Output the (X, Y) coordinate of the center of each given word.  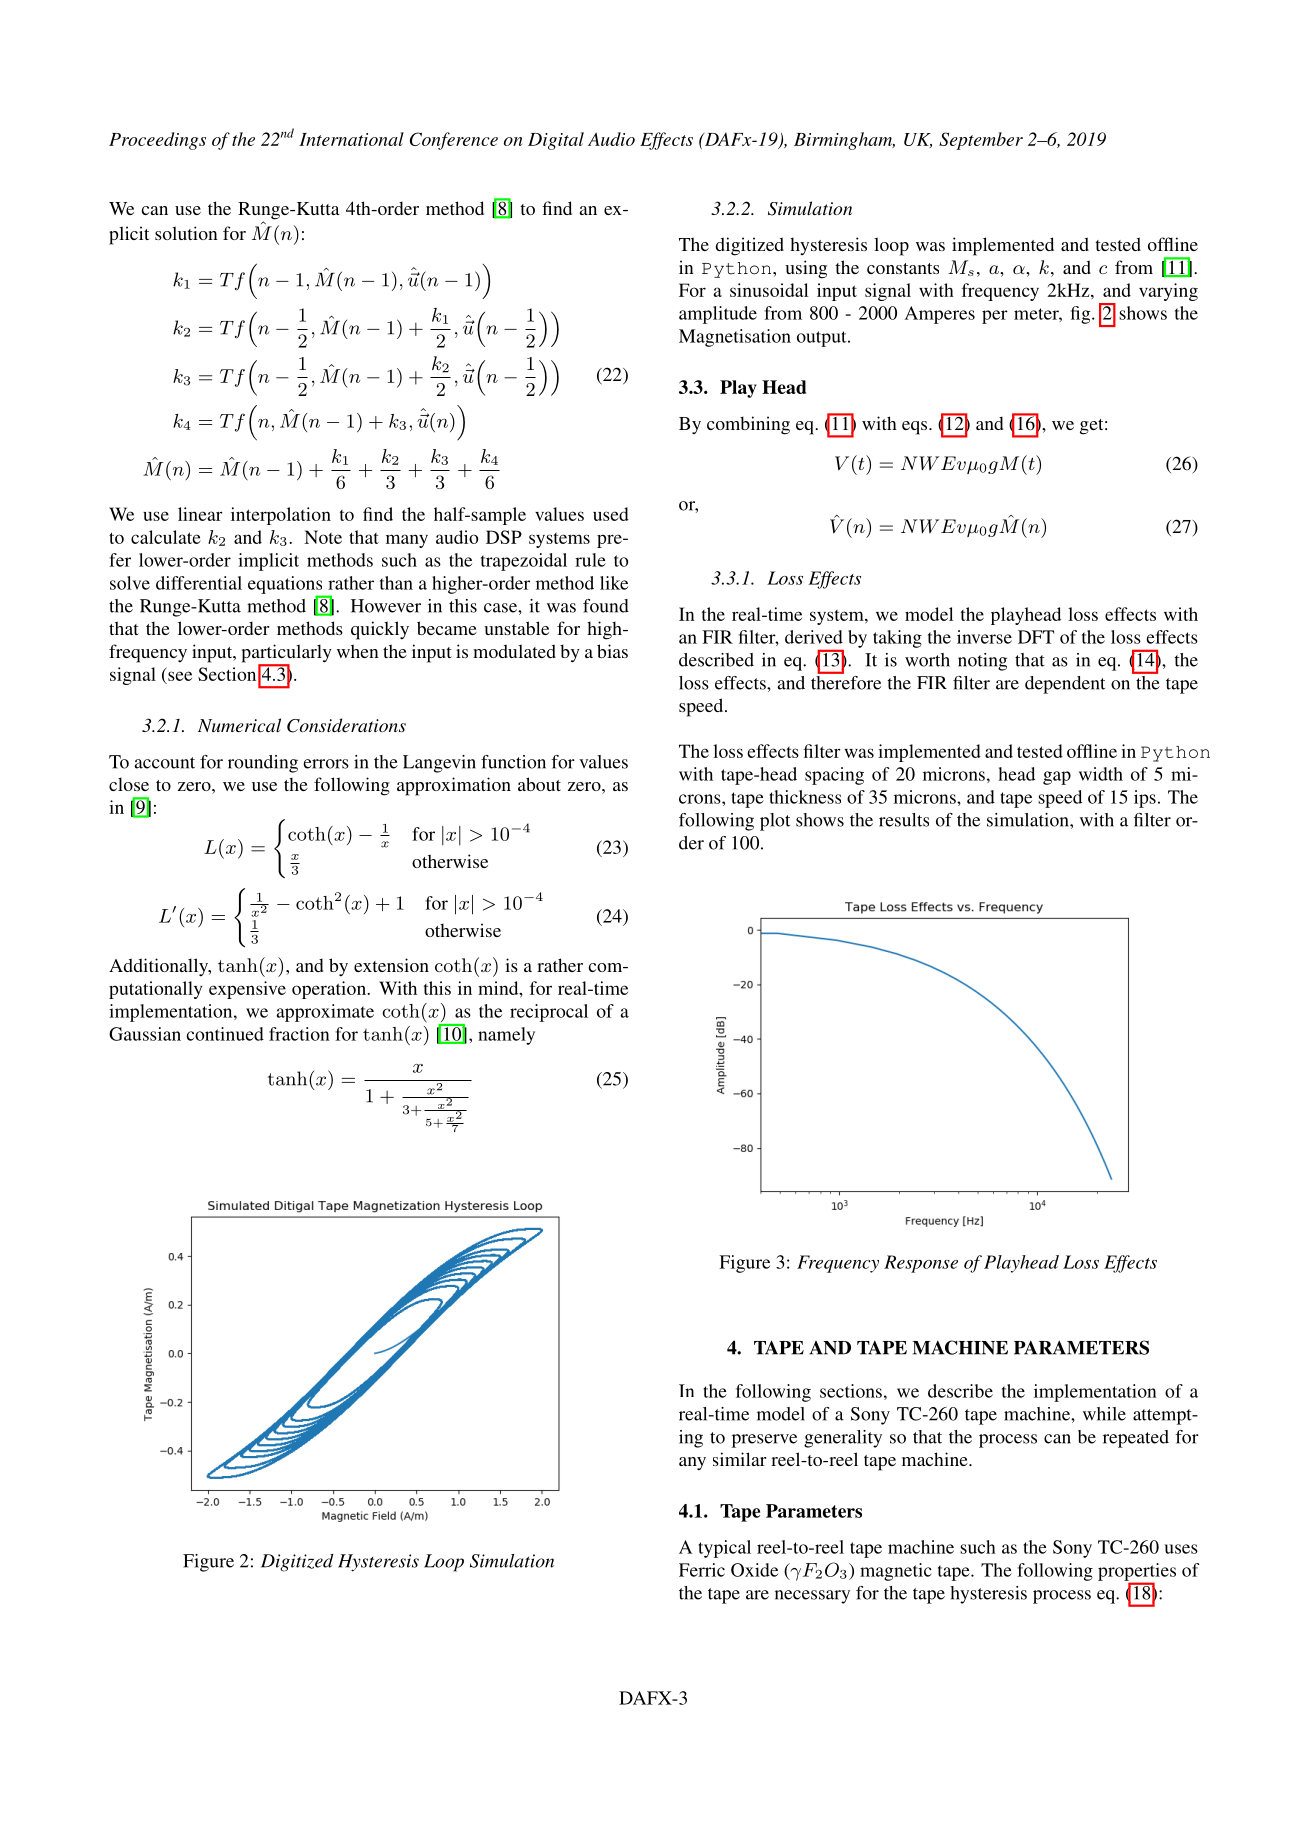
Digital (556, 141)
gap (1057, 778)
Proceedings (157, 141)
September (981, 141)
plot (775, 822)
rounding (263, 764)
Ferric (702, 1570)
